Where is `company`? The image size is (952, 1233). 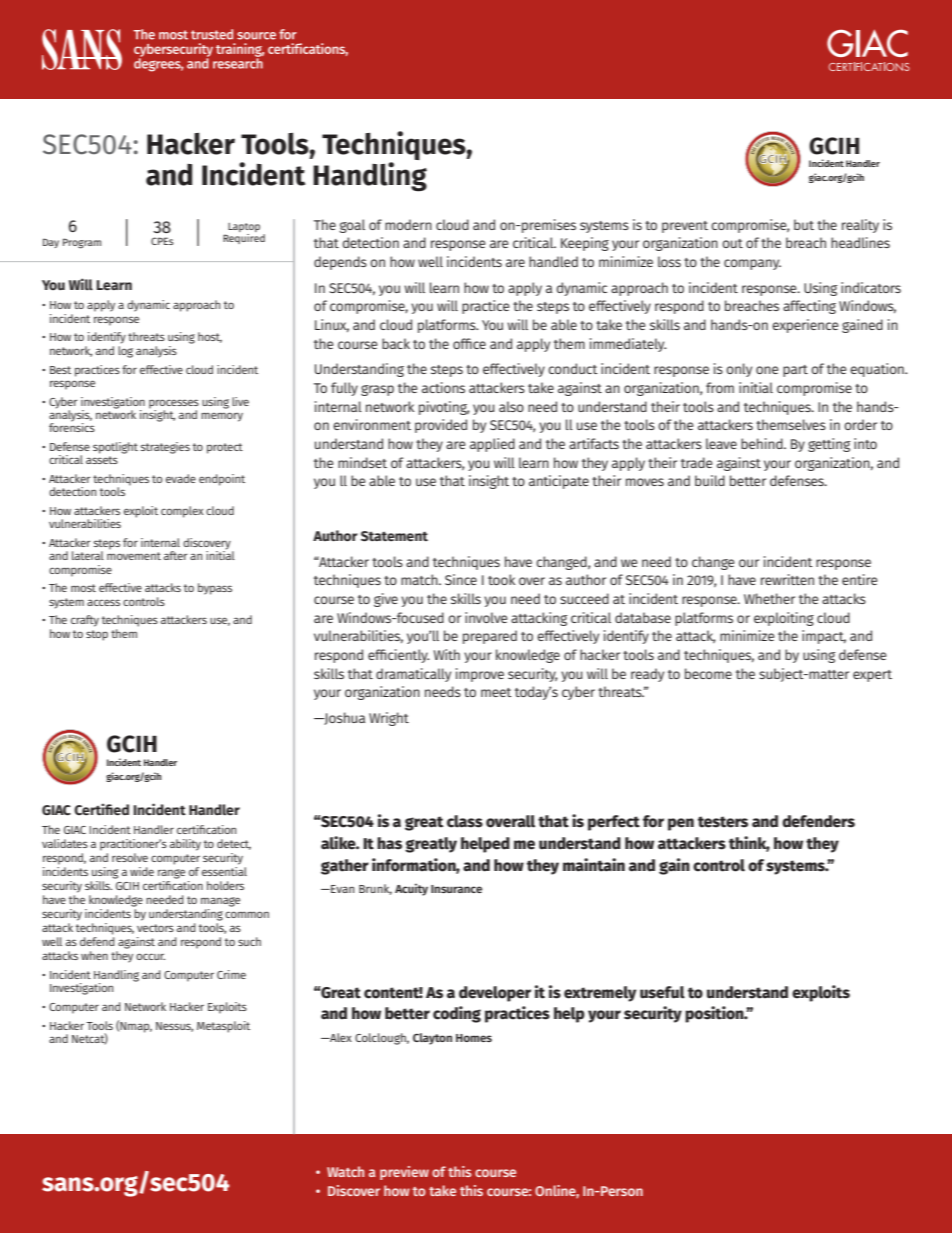
company is located at coordinates (752, 264).
